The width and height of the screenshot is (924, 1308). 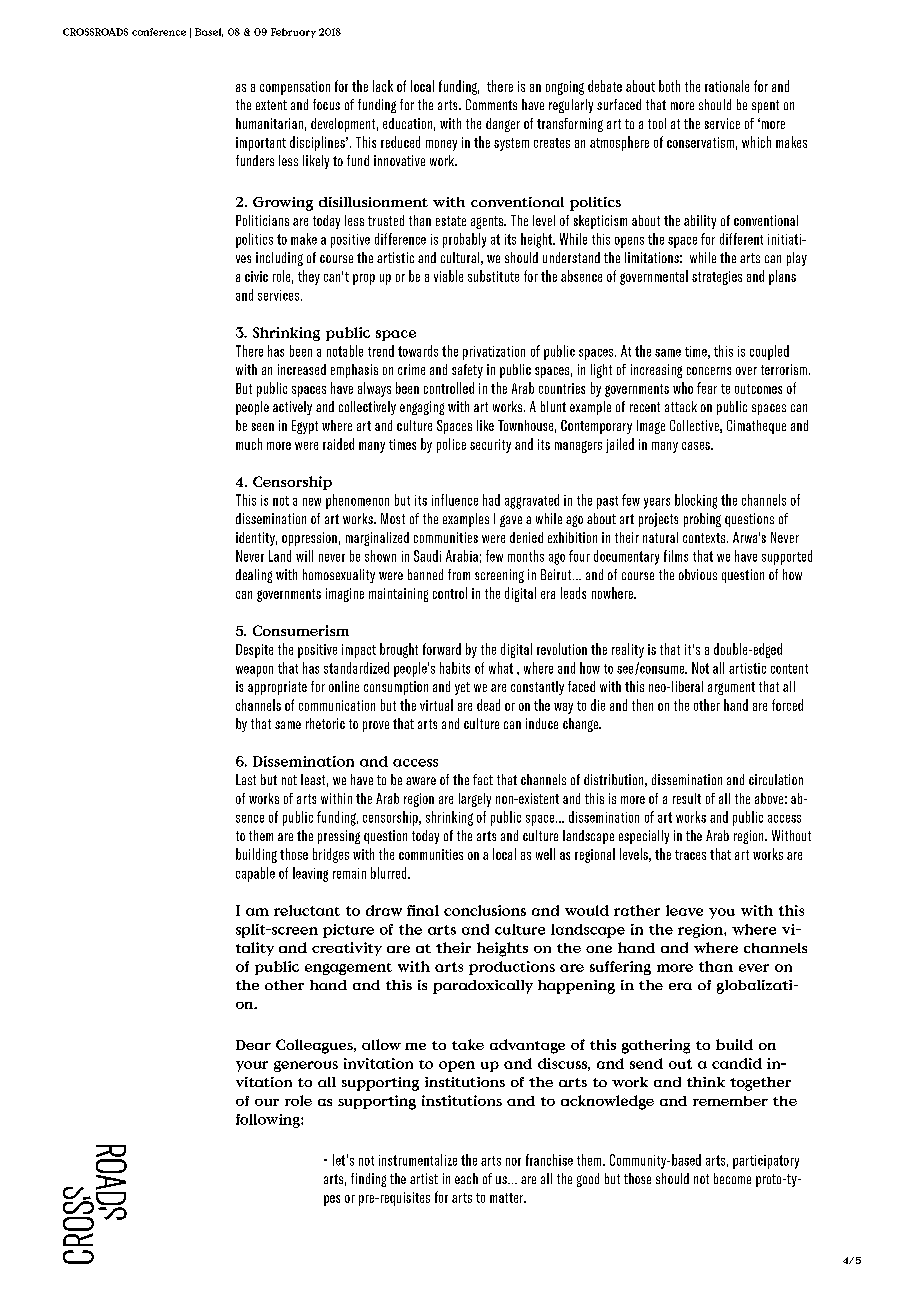 I want to click on capable, so click(x=255, y=874).
